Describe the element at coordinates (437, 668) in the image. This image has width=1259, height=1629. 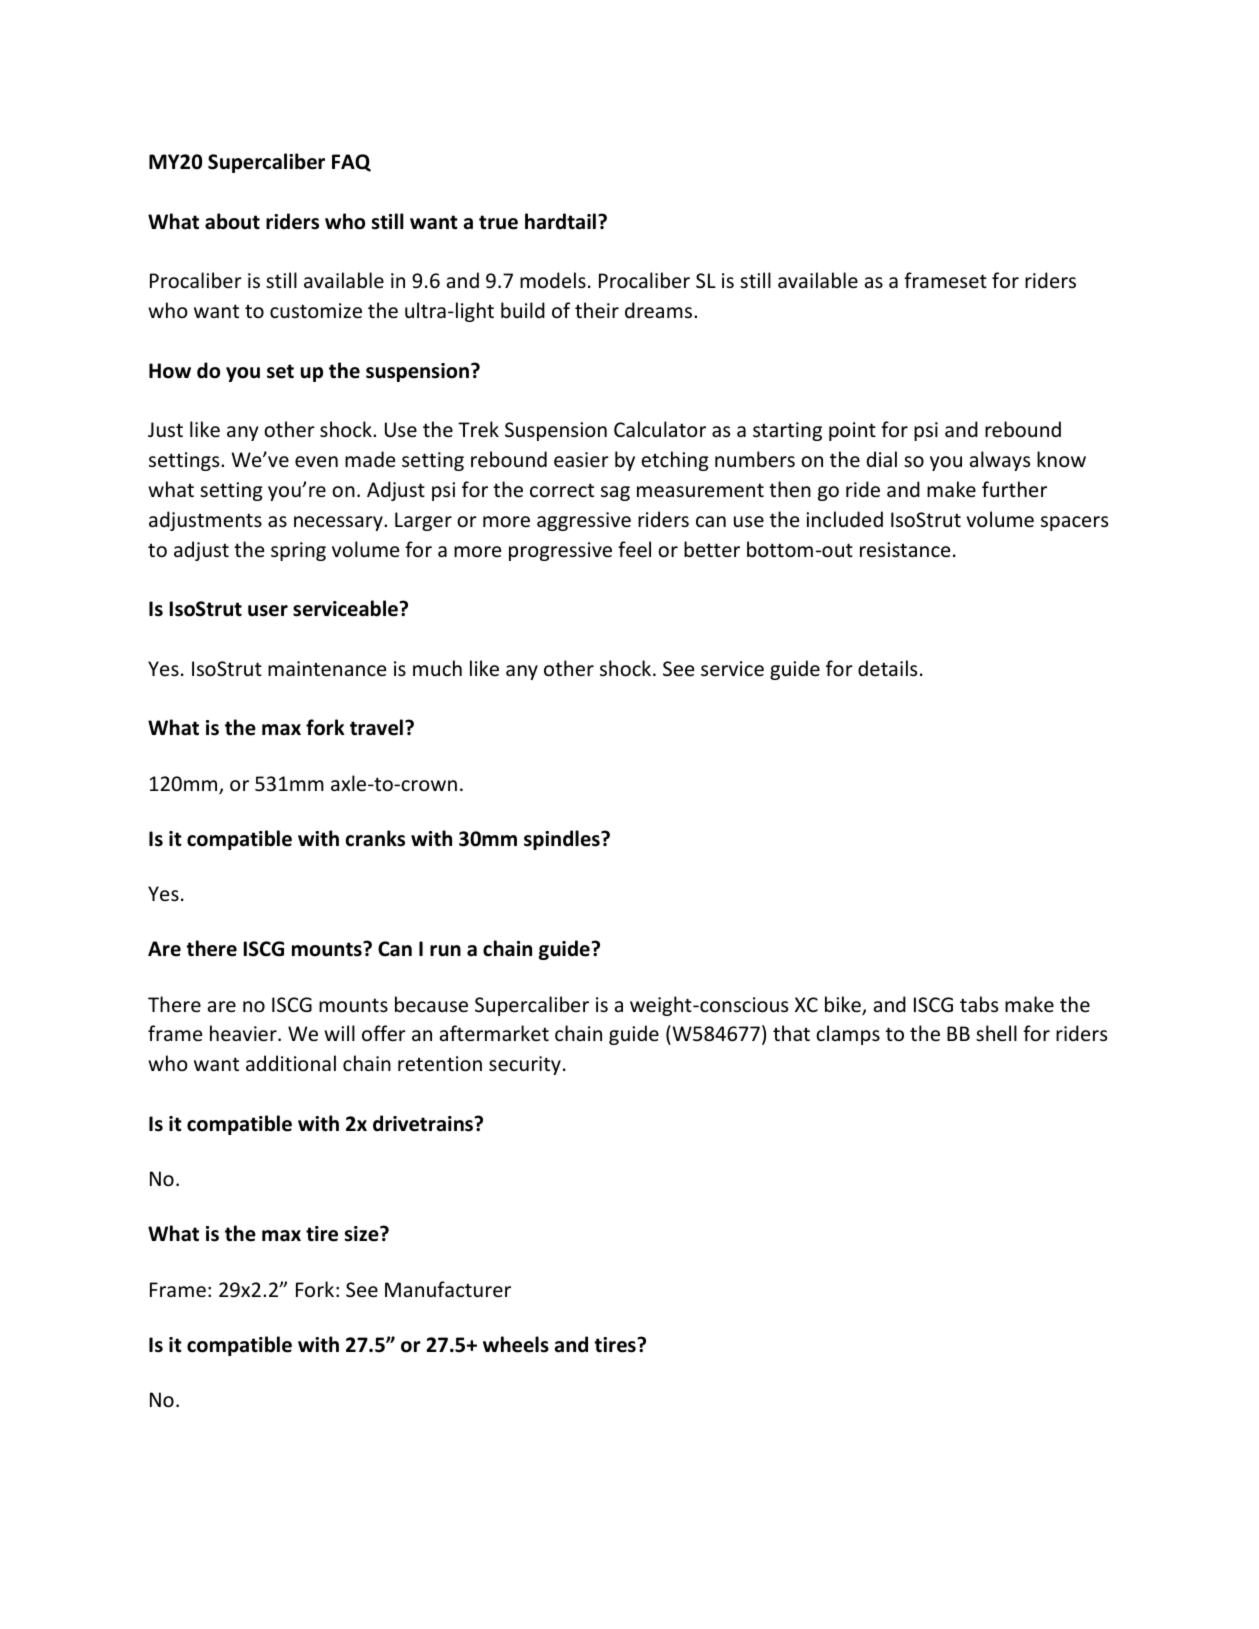
I see `much` at that location.
